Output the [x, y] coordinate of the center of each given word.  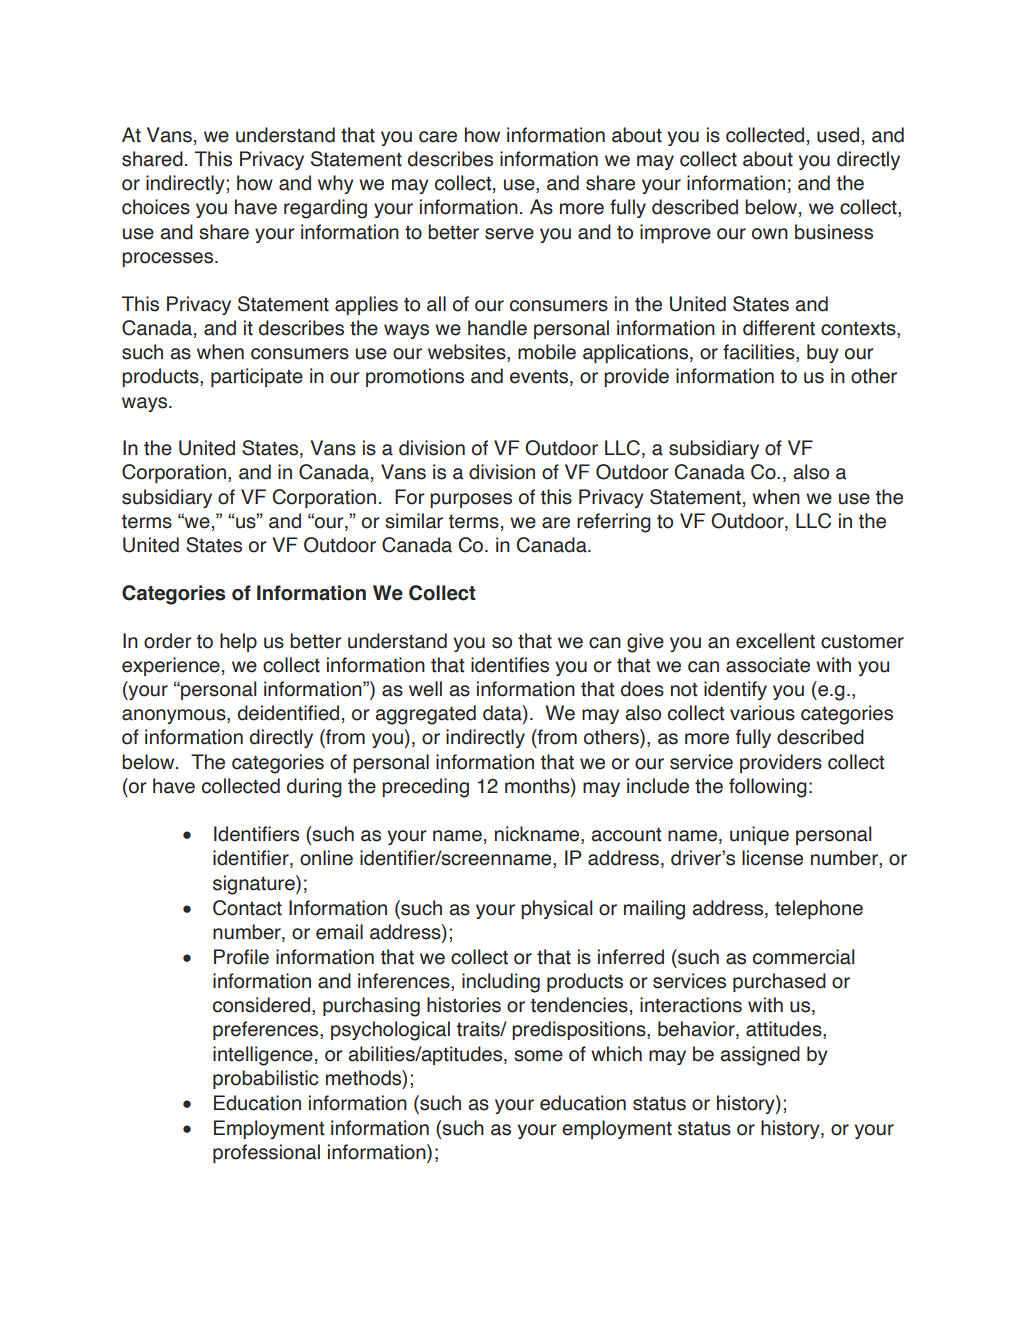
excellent [775, 641]
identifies [510, 665]
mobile [547, 352]
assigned [760, 1056]
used [838, 135]
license [772, 858]
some [538, 1056]
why [336, 184]
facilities [760, 353]
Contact [247, 908]
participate [257, 377]
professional [266, 1153]
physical [556, 909]
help [238, 642]
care [438, 137]
